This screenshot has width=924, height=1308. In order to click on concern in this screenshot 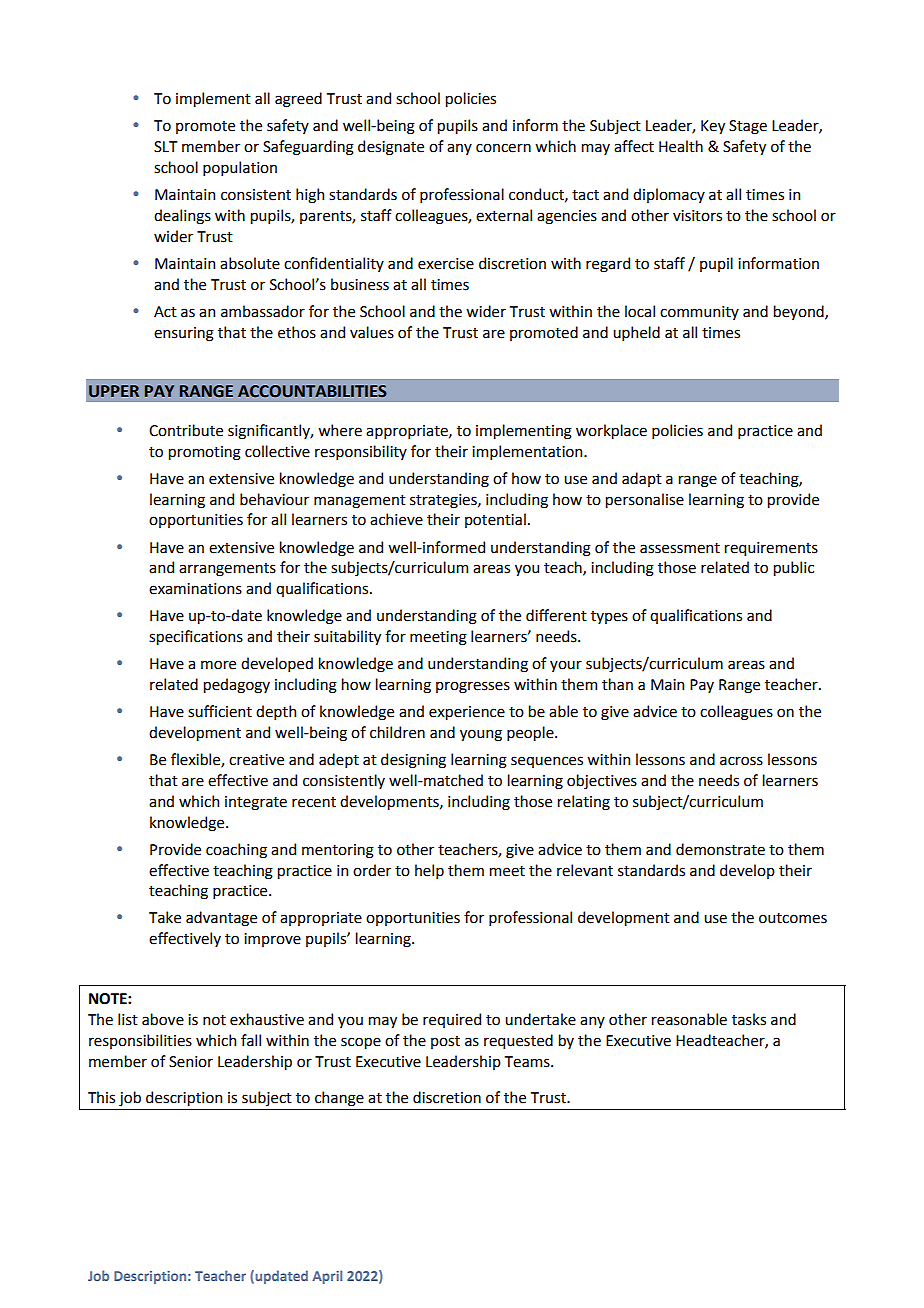, I will do `click(503, 148)`.
